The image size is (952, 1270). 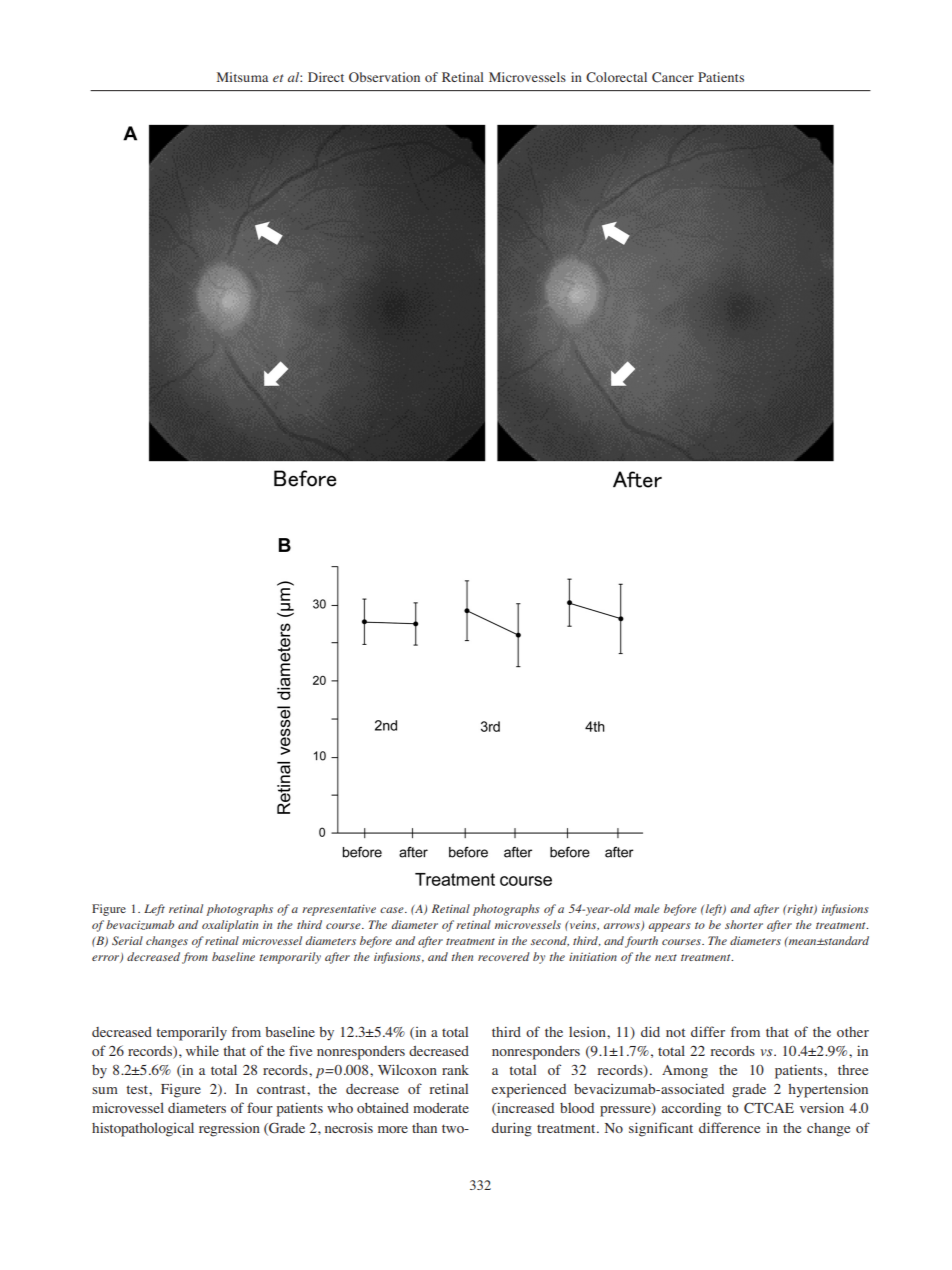 What do you see at coordinates (393, 910) in the page?
I see `case` at bounding box center [393, 910].
